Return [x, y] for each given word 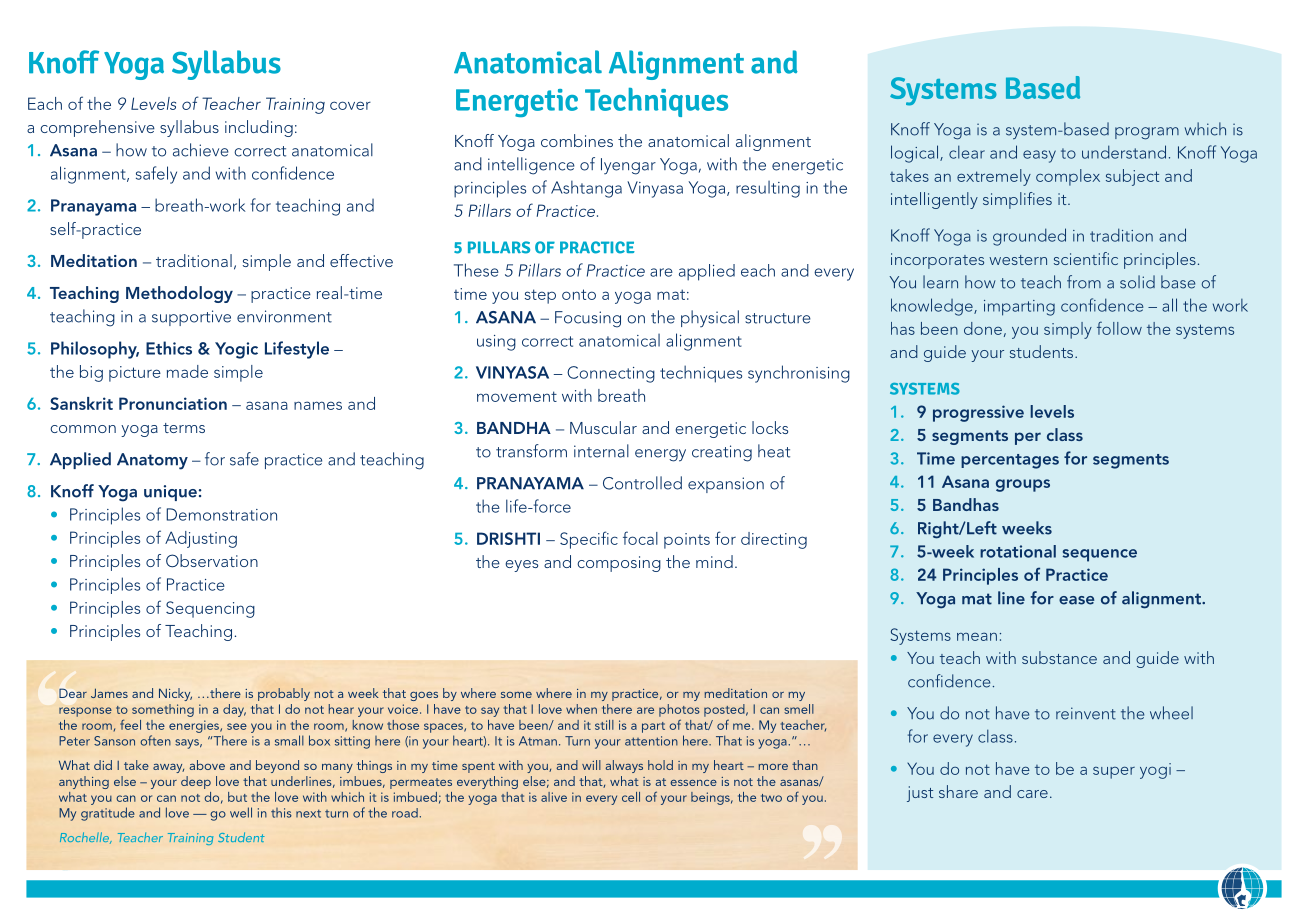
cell [631, 797]
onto [579, 294]
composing [619, 564]
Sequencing [210, 609]
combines [577, 140]
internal [601, 451]
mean [977, 636]
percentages [1010, 461]
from [1084, 282]
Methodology [179, 294]
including [259, 128]
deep [196, 782]
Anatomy [152, 461]
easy [1039, 156]
